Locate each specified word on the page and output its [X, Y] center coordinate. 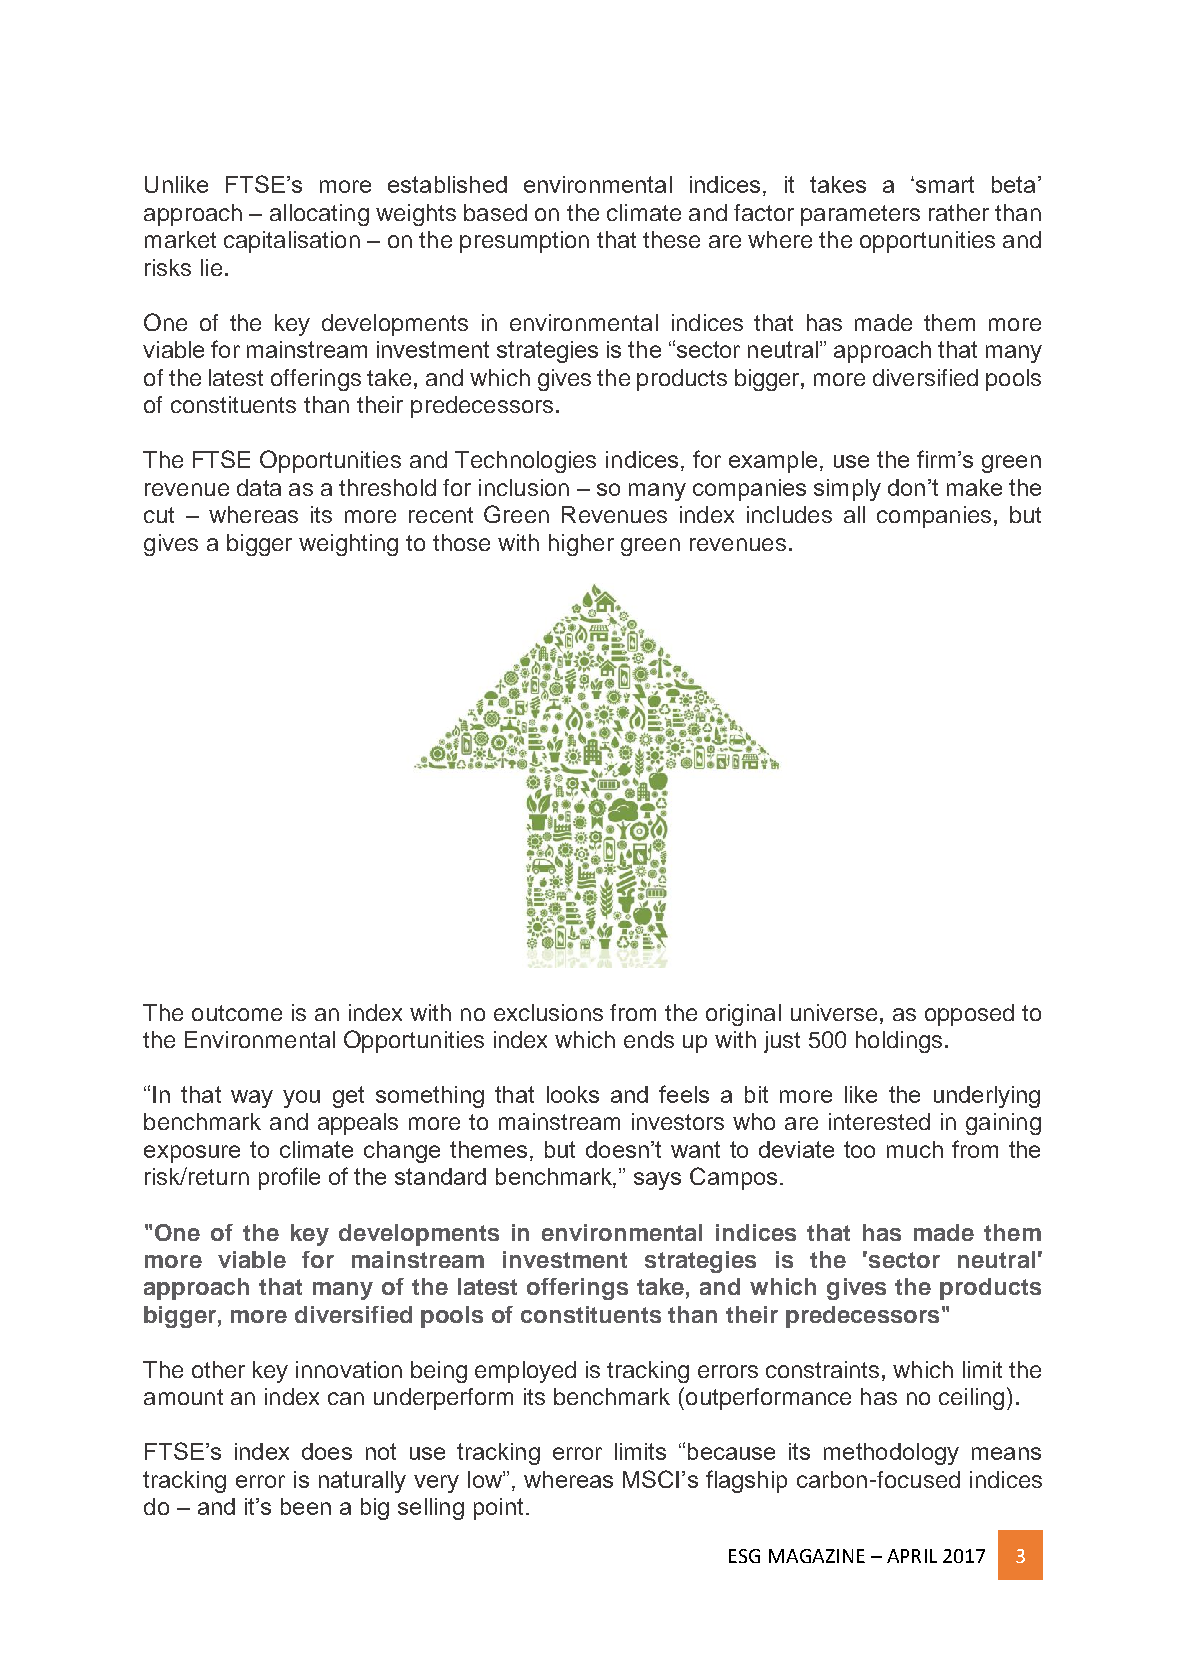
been [306, 1506]
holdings [899, 1042]
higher [581, 545]
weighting [348, 545]
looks [573, 1094]
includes [789, 514]
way [252, 1099]
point [498, 1509]
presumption [524, 242]
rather [959, 212]
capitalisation [292, 242]
